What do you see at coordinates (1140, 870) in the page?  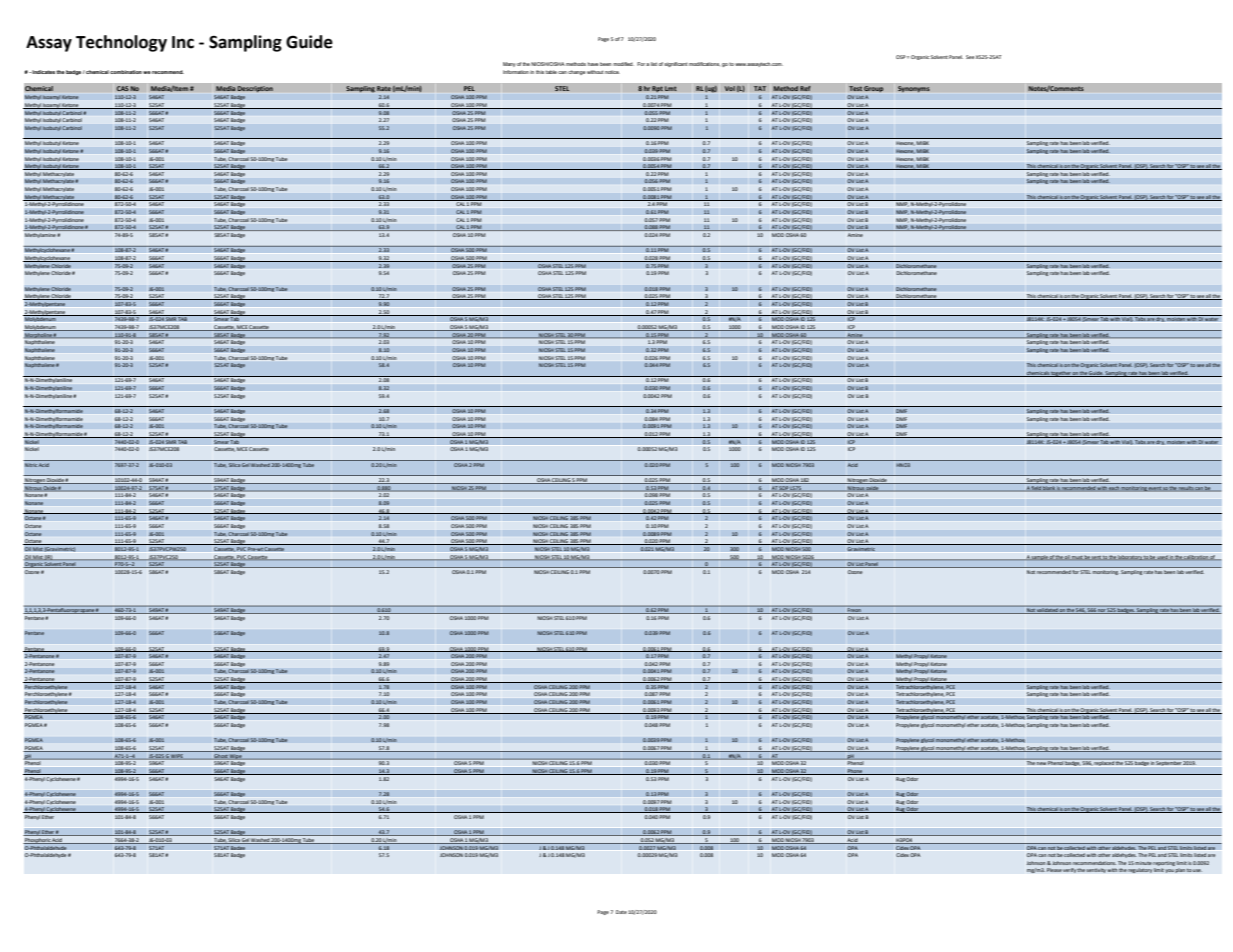 I see `regulatory` at bounding box center [1140, 870].
